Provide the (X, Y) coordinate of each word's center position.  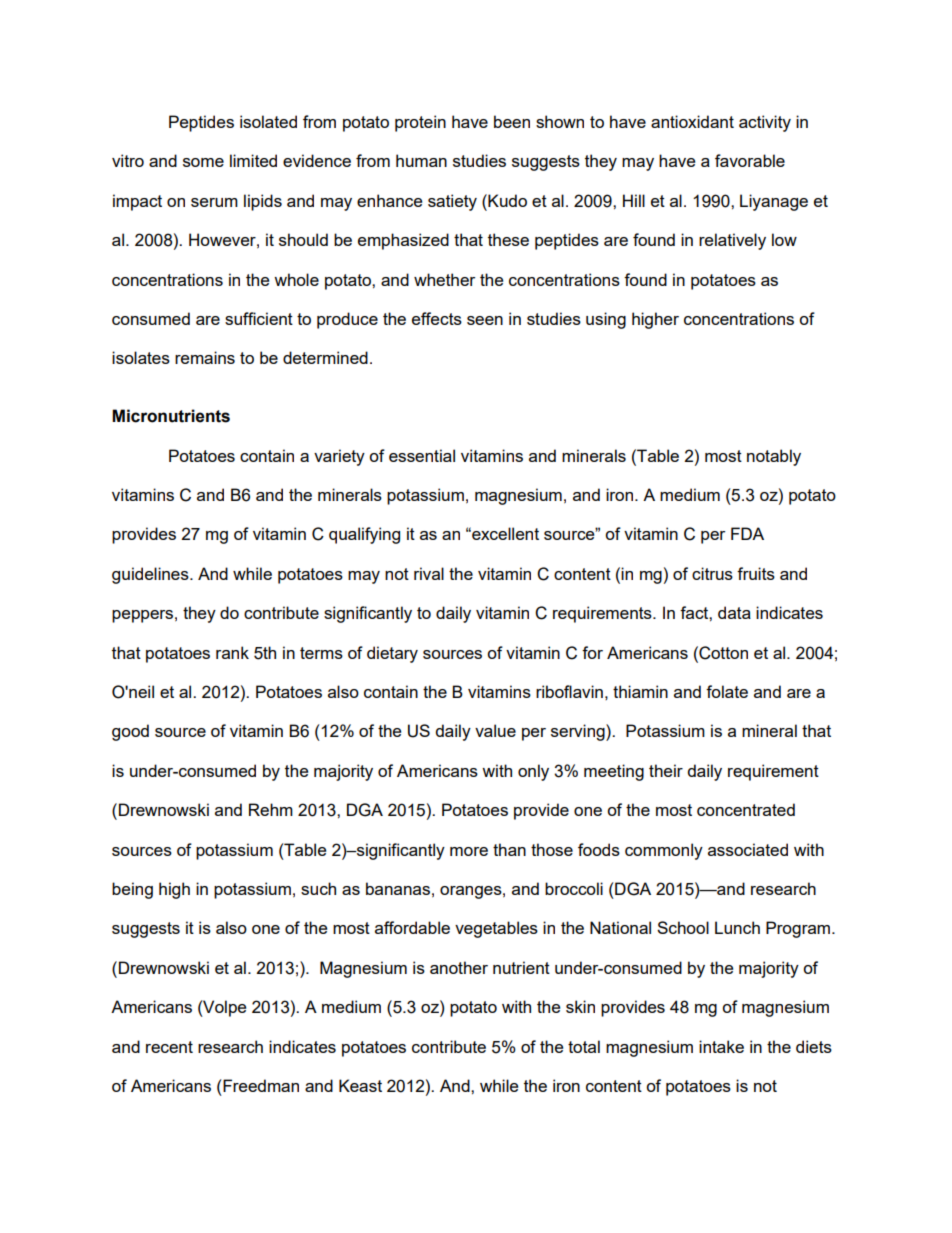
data (734, 612)
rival (429, 573)
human (421, 160)
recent (169, 1047)
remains (205, 357)
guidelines (151, 575)
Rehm (271, 809)
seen (485, 320)
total (584, 1046)
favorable (750, 160)
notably (774, 457)
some (203, 162)
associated (748, 849)
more (469, 851)
